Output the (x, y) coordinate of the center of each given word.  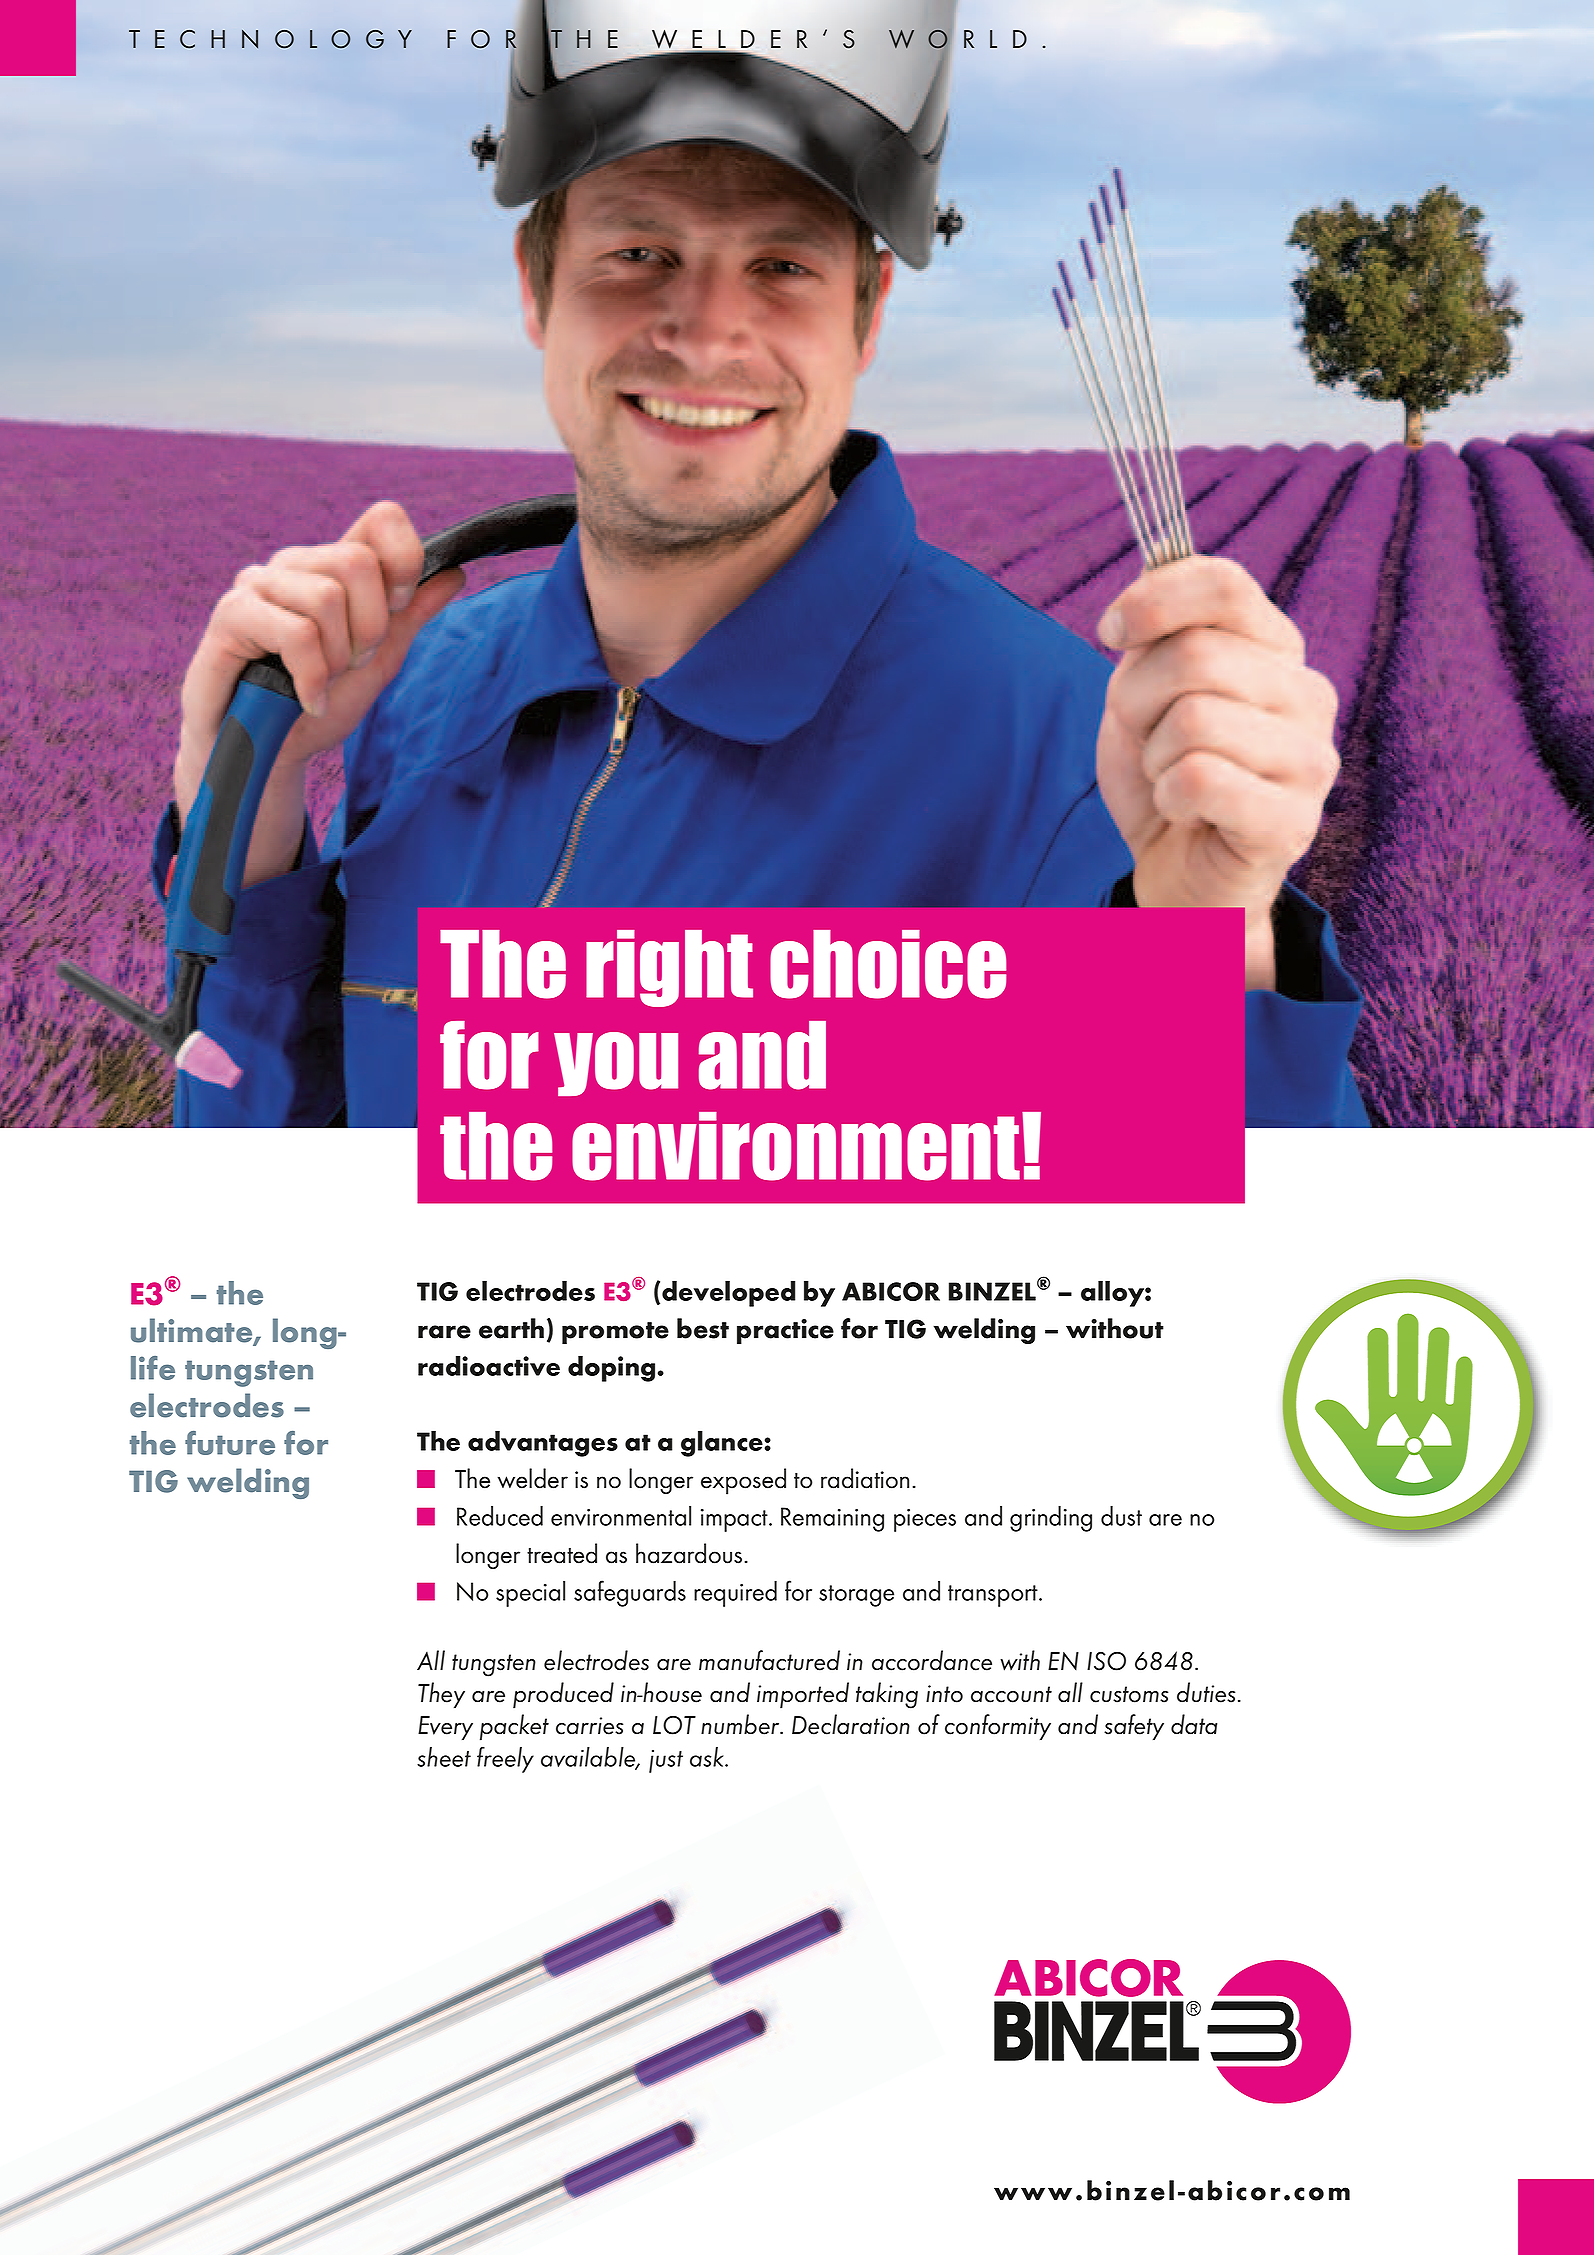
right (669, 968)
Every (445, 1728)
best (703, 1328)
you (616, 1064)
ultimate (193, 1331)
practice (785, 1331)
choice (888, 964)
